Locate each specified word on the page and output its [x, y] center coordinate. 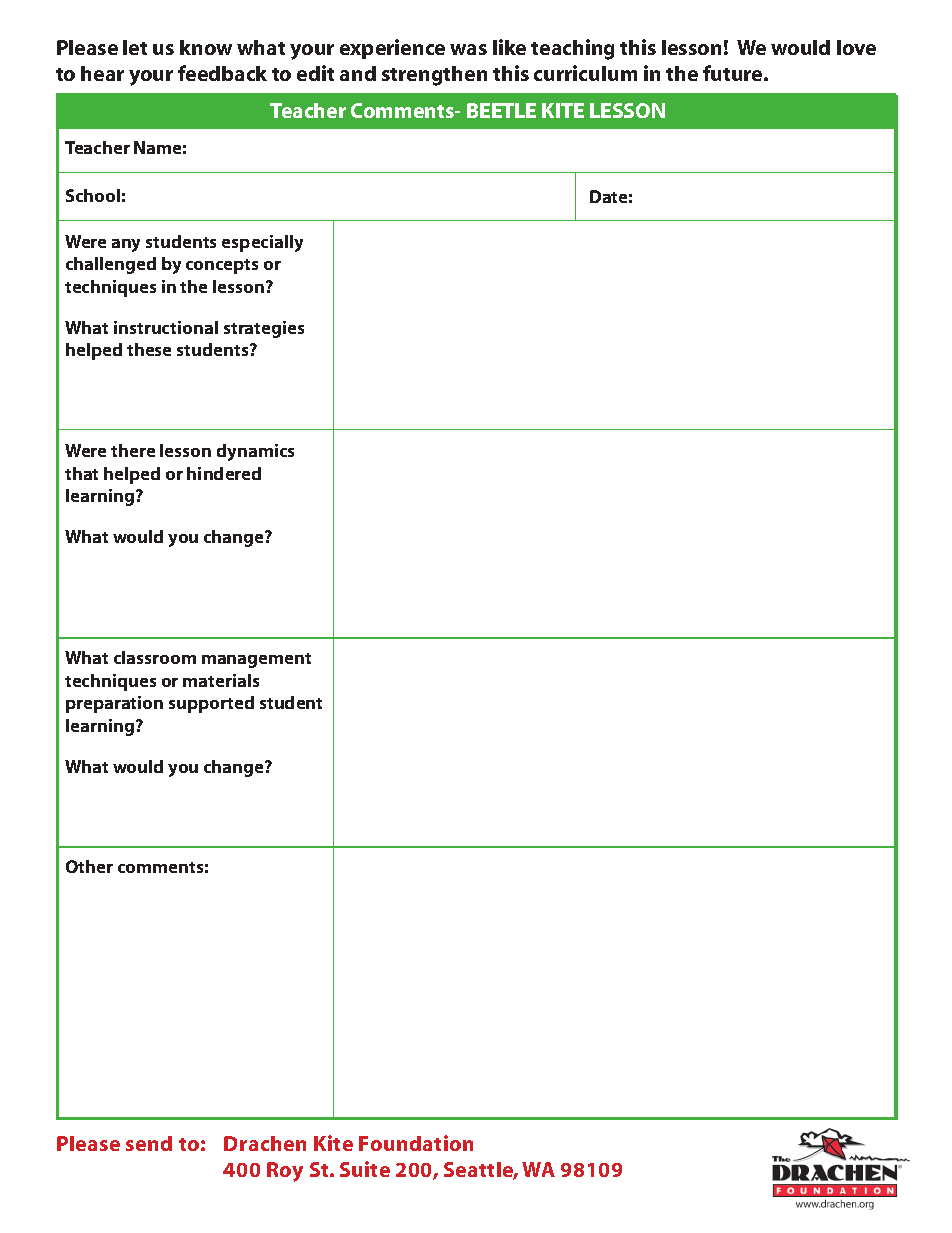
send [149, 1143]
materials [221, 680]
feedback [222, 73]
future [734, 73]
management [256, 660]
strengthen [434, 76]
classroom [155, 657]
